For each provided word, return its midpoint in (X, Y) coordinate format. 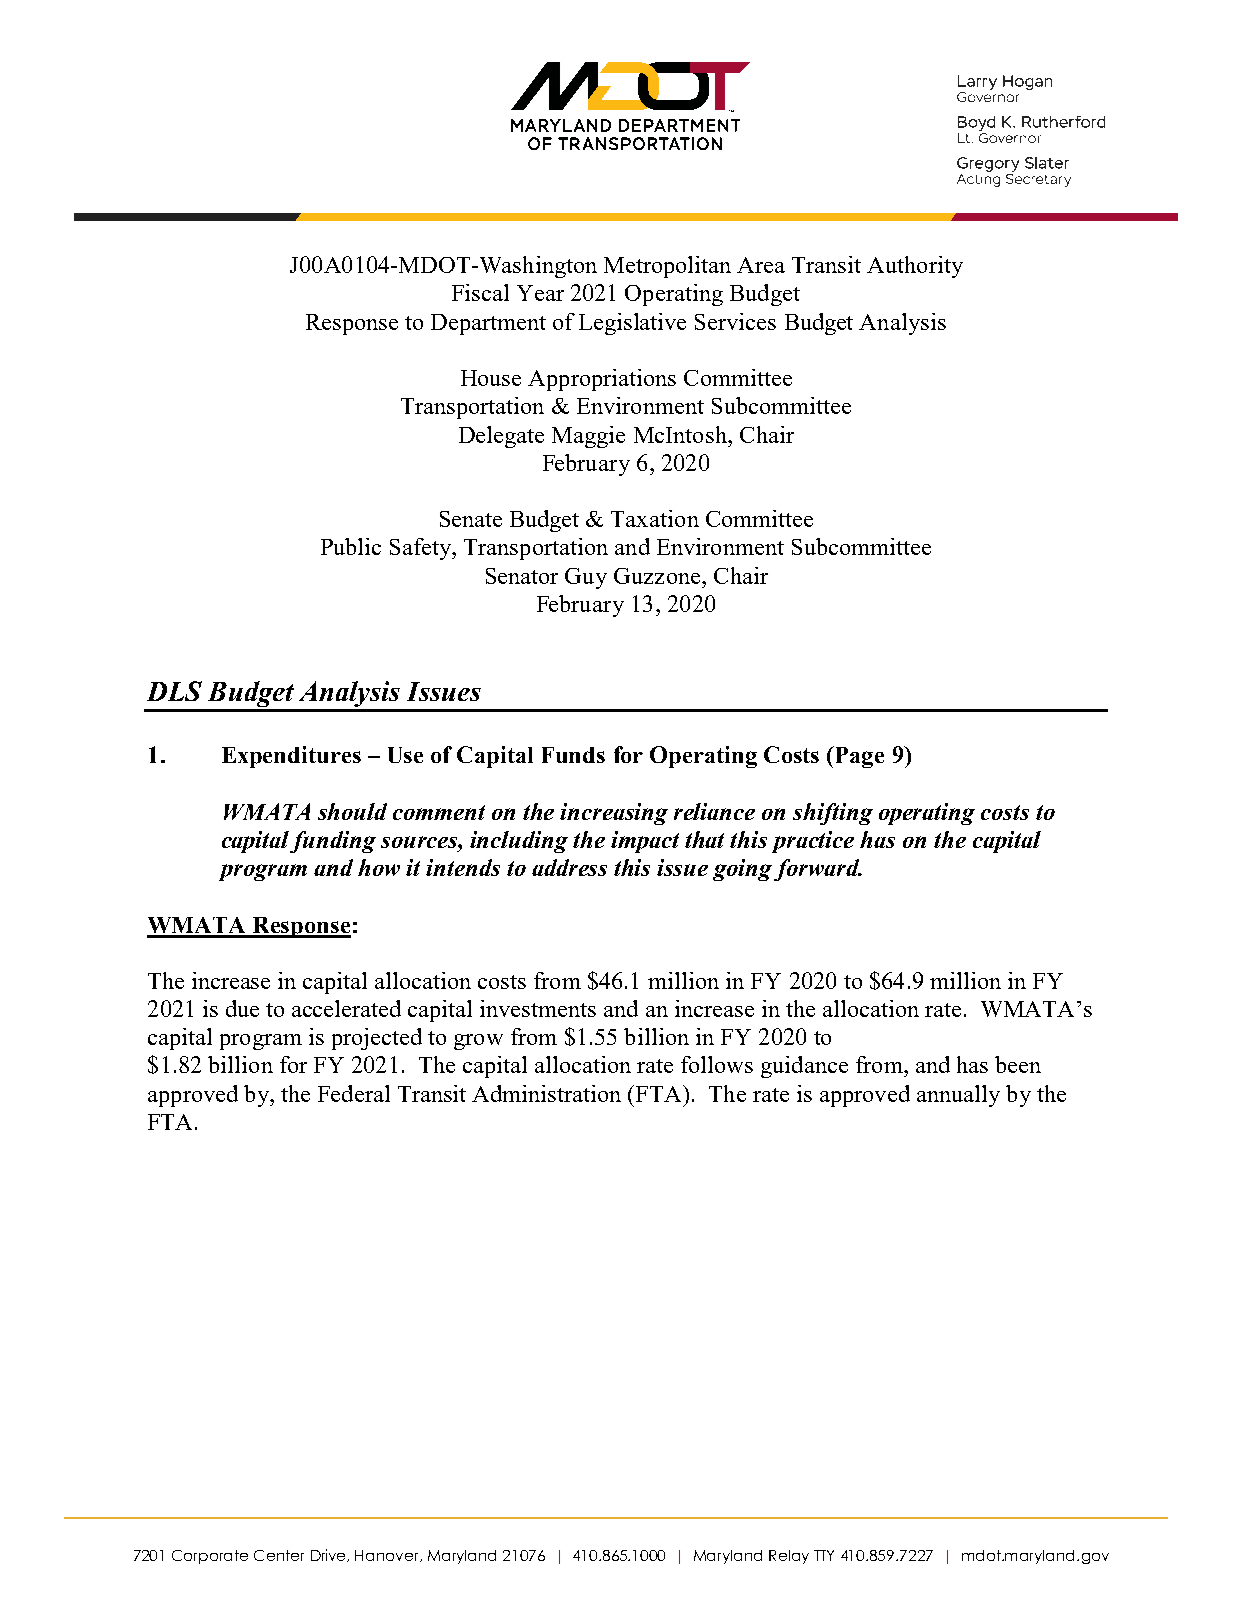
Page (858, 757)
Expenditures (291, 757)
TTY (824, 1555)
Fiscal (480, 292)
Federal (354, 1093)
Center (279, 1555)
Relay (789, 1557)
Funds (573, 755)
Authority (915, 267)
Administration (546, 1093)
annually (958, 1096)
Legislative (632, 324)
